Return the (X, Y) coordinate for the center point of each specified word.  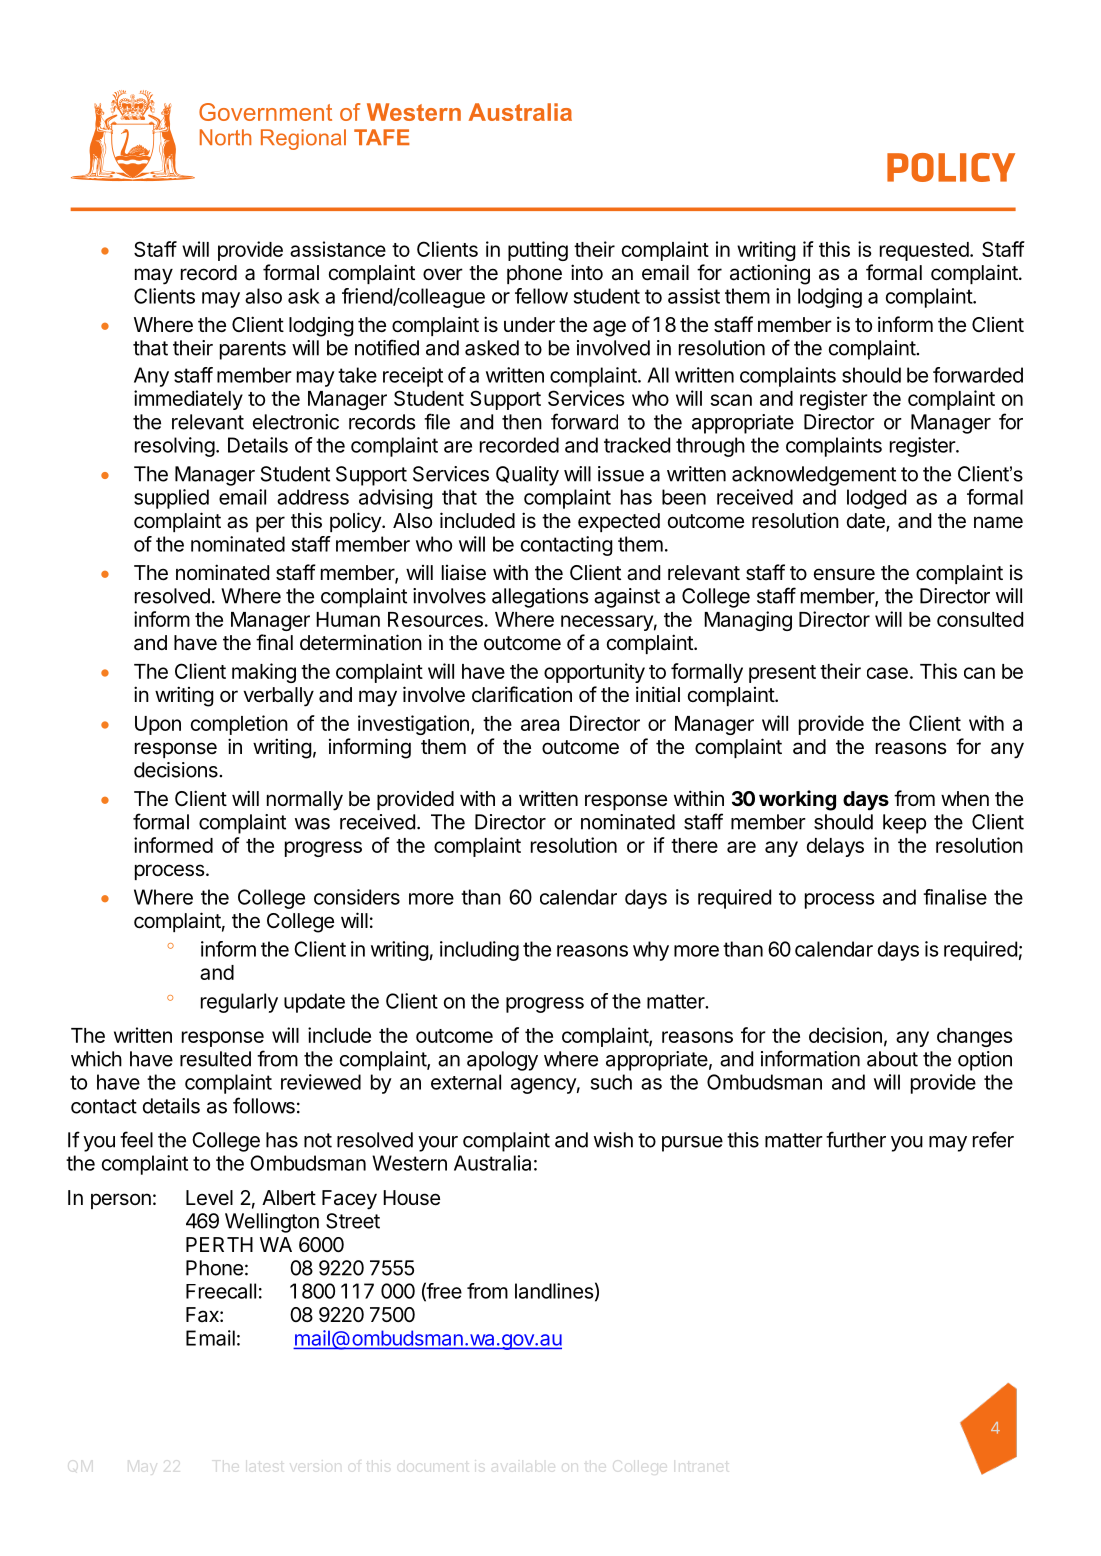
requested (924, 251)
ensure (844, 574)
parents (253, 350)
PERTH (219, 1244)
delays (835, 847)
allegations (540, 598)
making (264, 673)
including (479, 951)
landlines (554, 1291)
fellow (541, 296)
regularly (239, 1003)
